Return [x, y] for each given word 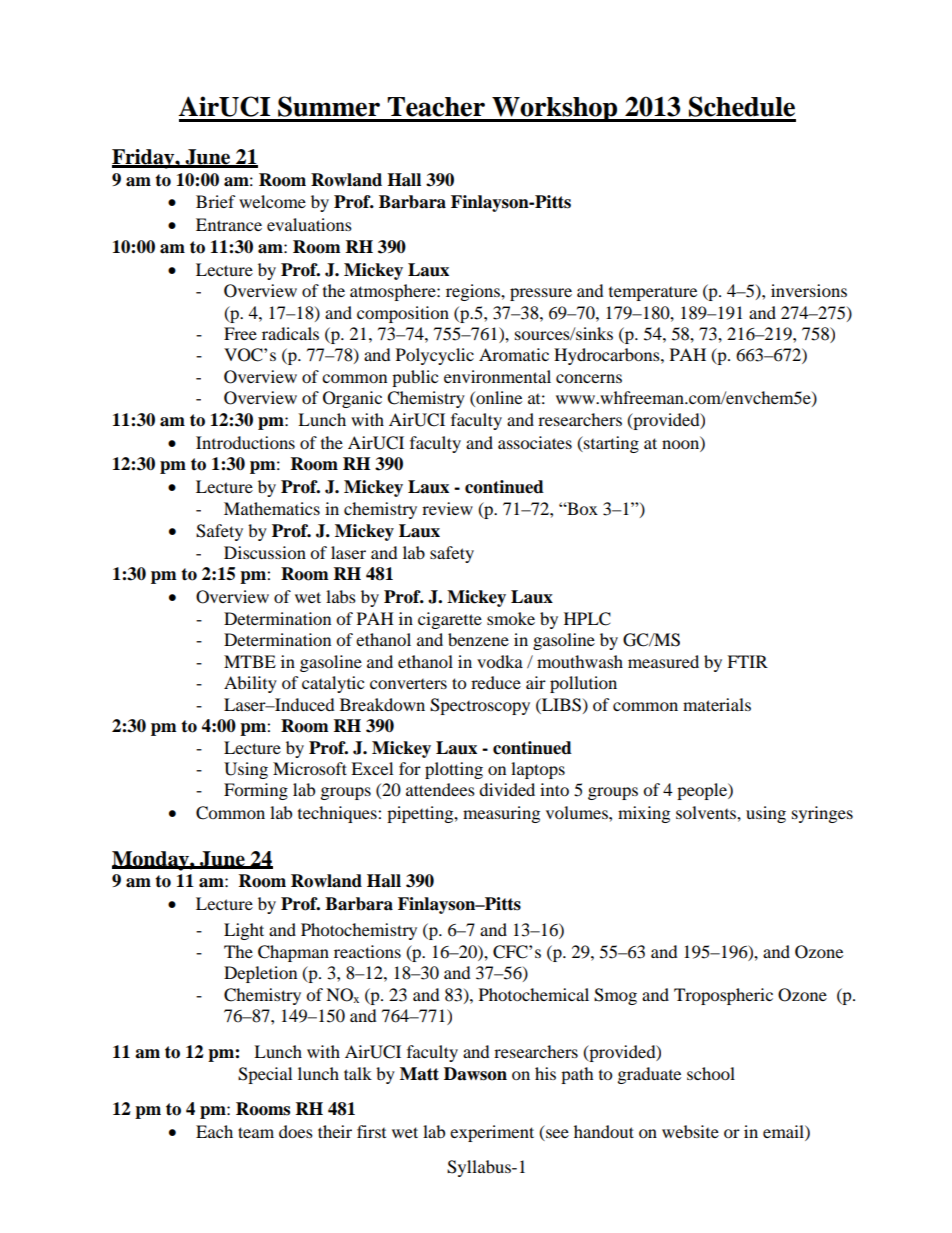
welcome [272, 201]
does [296, 1131]
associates [535, 442]
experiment [492, 1133]
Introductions [245, 442]
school [711, 1073]
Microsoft [310, 768]
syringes [822, 814]
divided [507, 789]
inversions [809, 290]
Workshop [555, 109]
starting [610, 444]
